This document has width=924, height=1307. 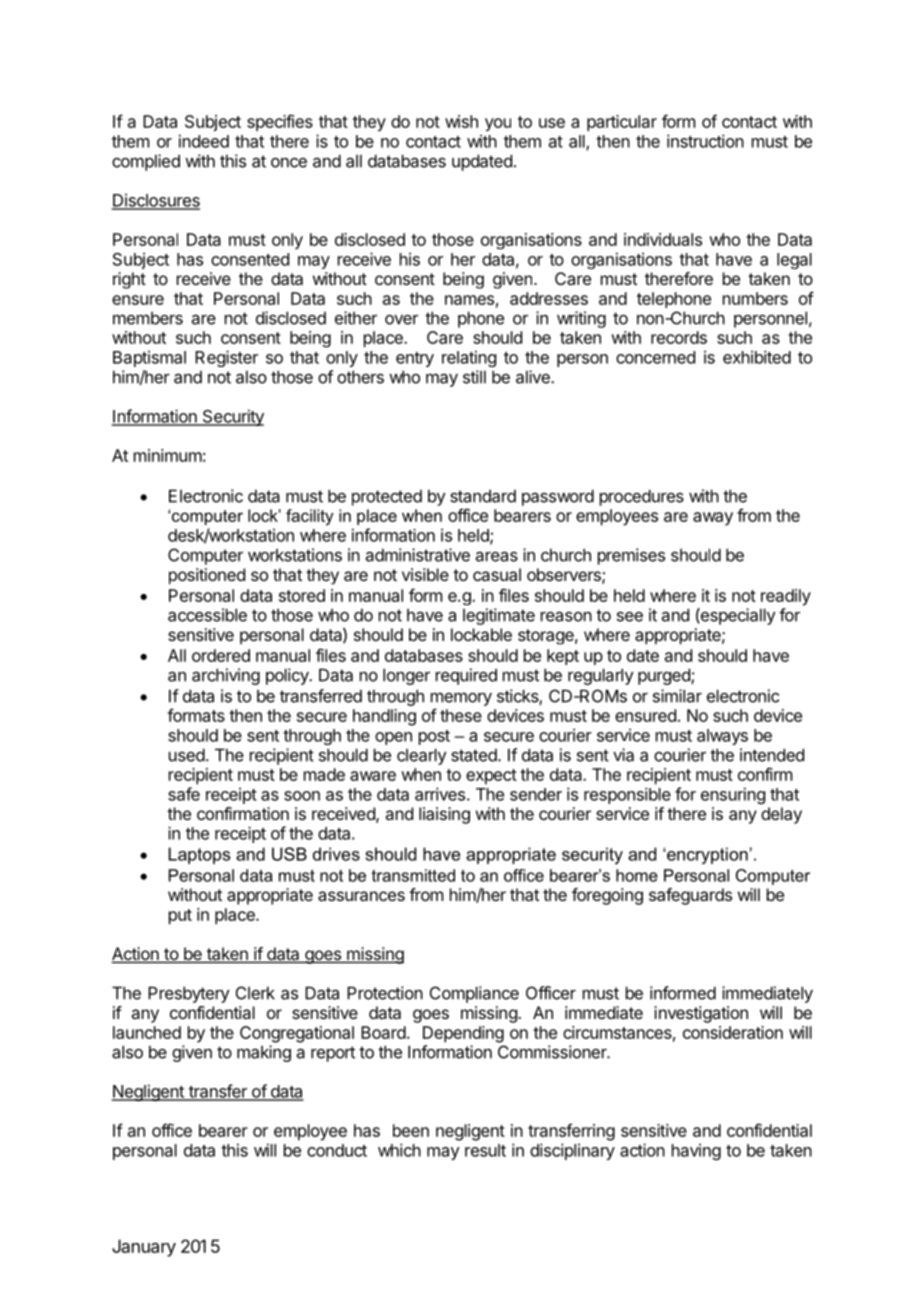 I want to click on investigation, so click(x=701, y=1014).
